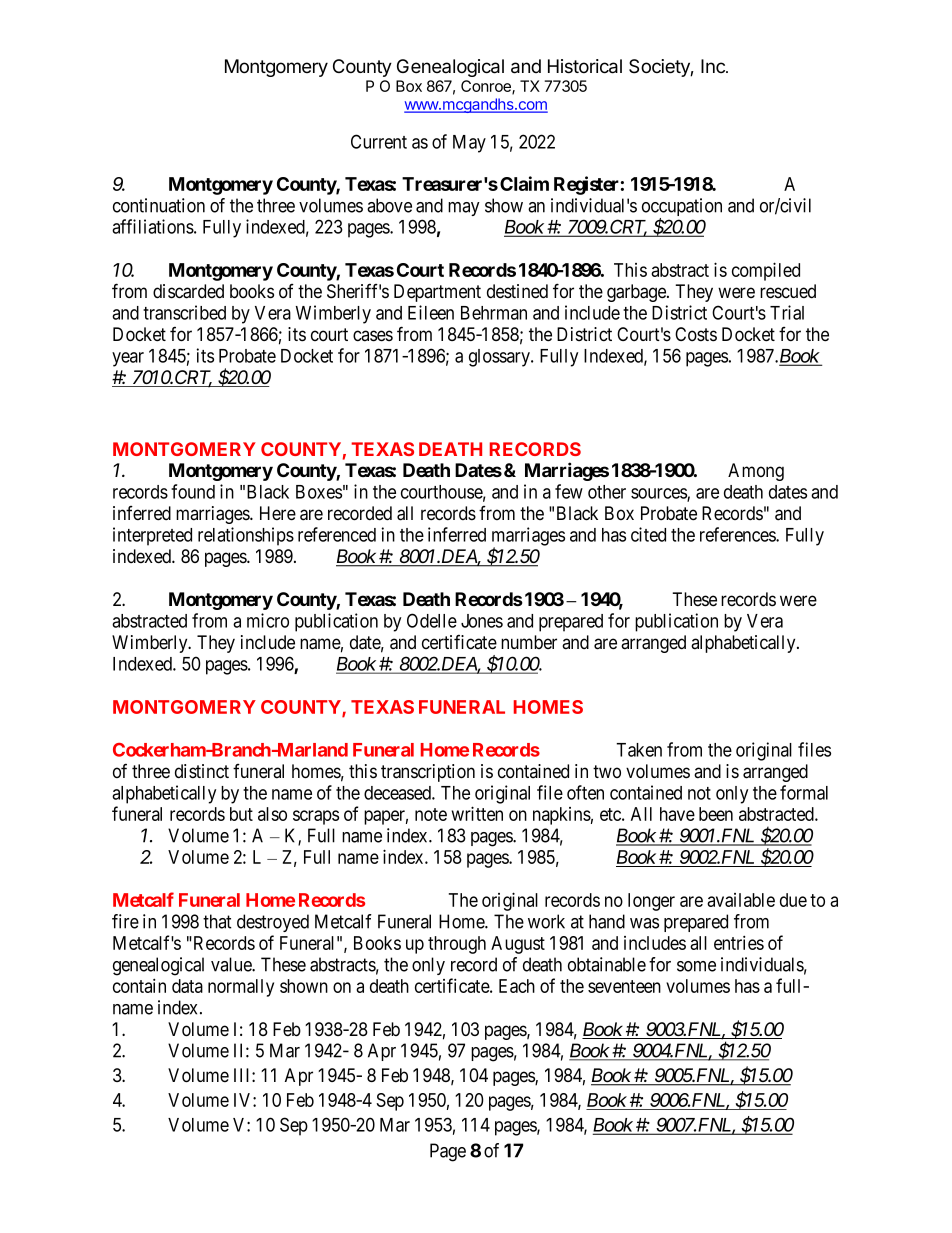 Image resolution: width=952 pixels, height=1233 pixels. What do you see at coordinates (585, 66) in the page?
I see `Historical` at bounding box center [585, 66].
